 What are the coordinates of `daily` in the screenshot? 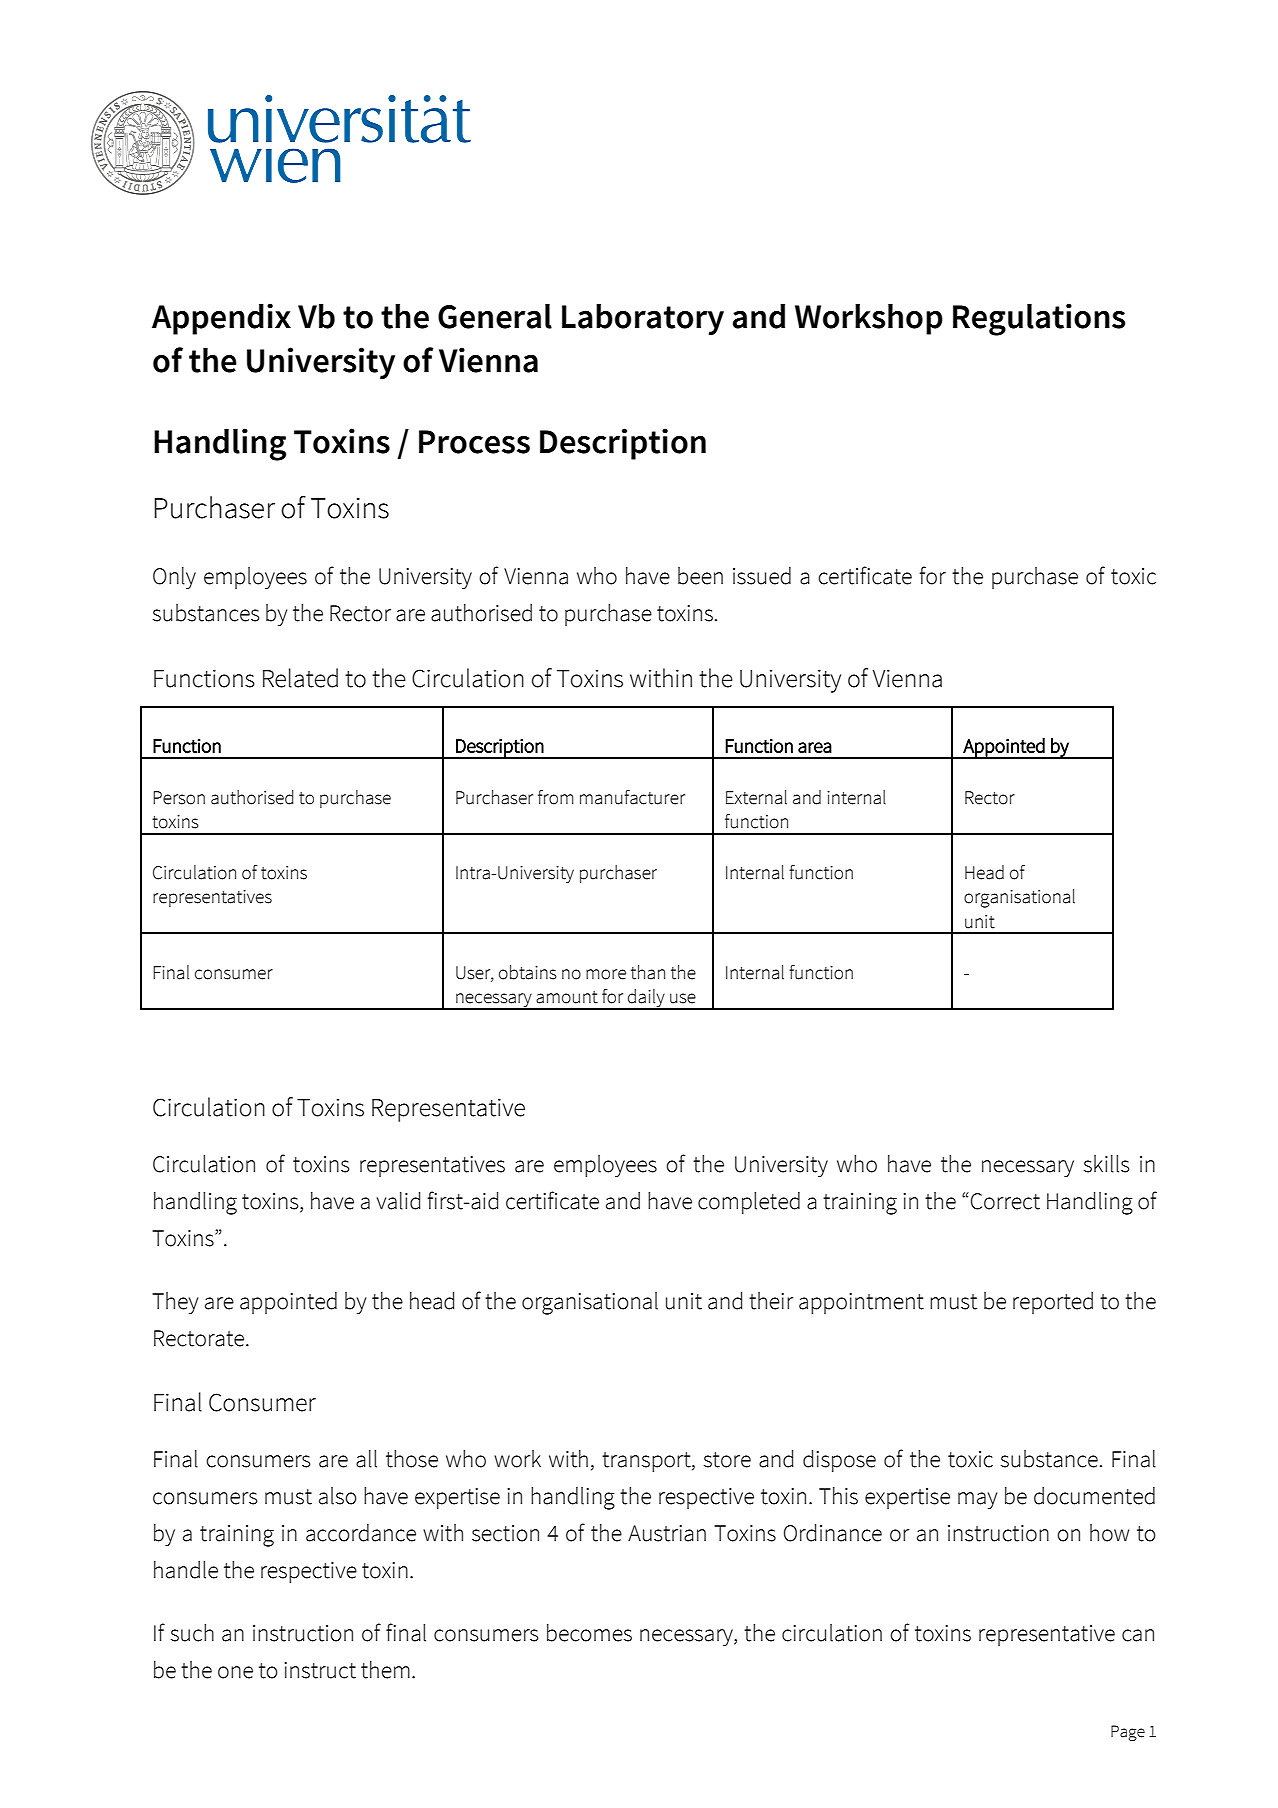 It's located at (646, 999).
